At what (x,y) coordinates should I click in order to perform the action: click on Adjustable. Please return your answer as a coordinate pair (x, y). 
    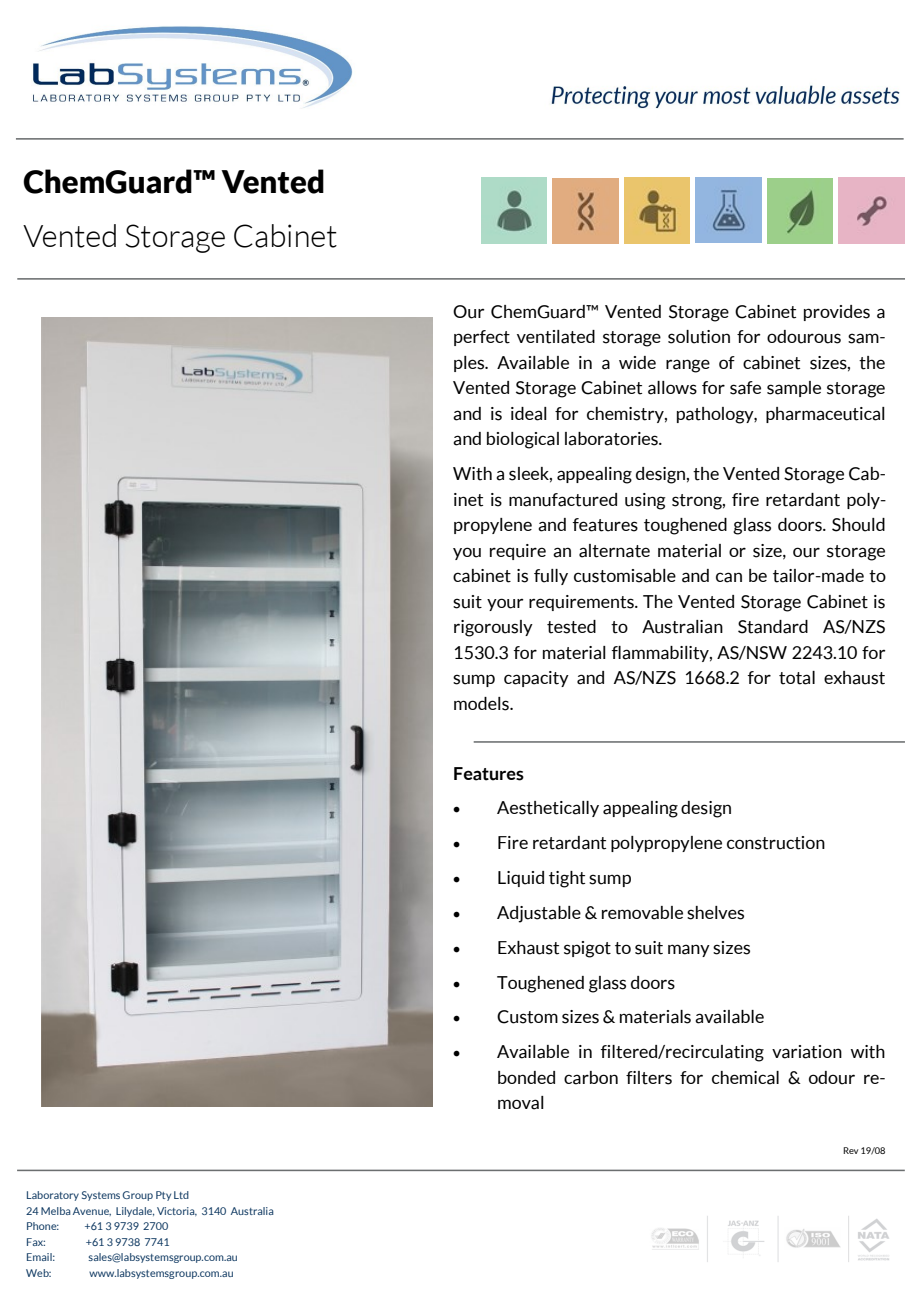
    Looking at the image, I should click on (539, 914).
